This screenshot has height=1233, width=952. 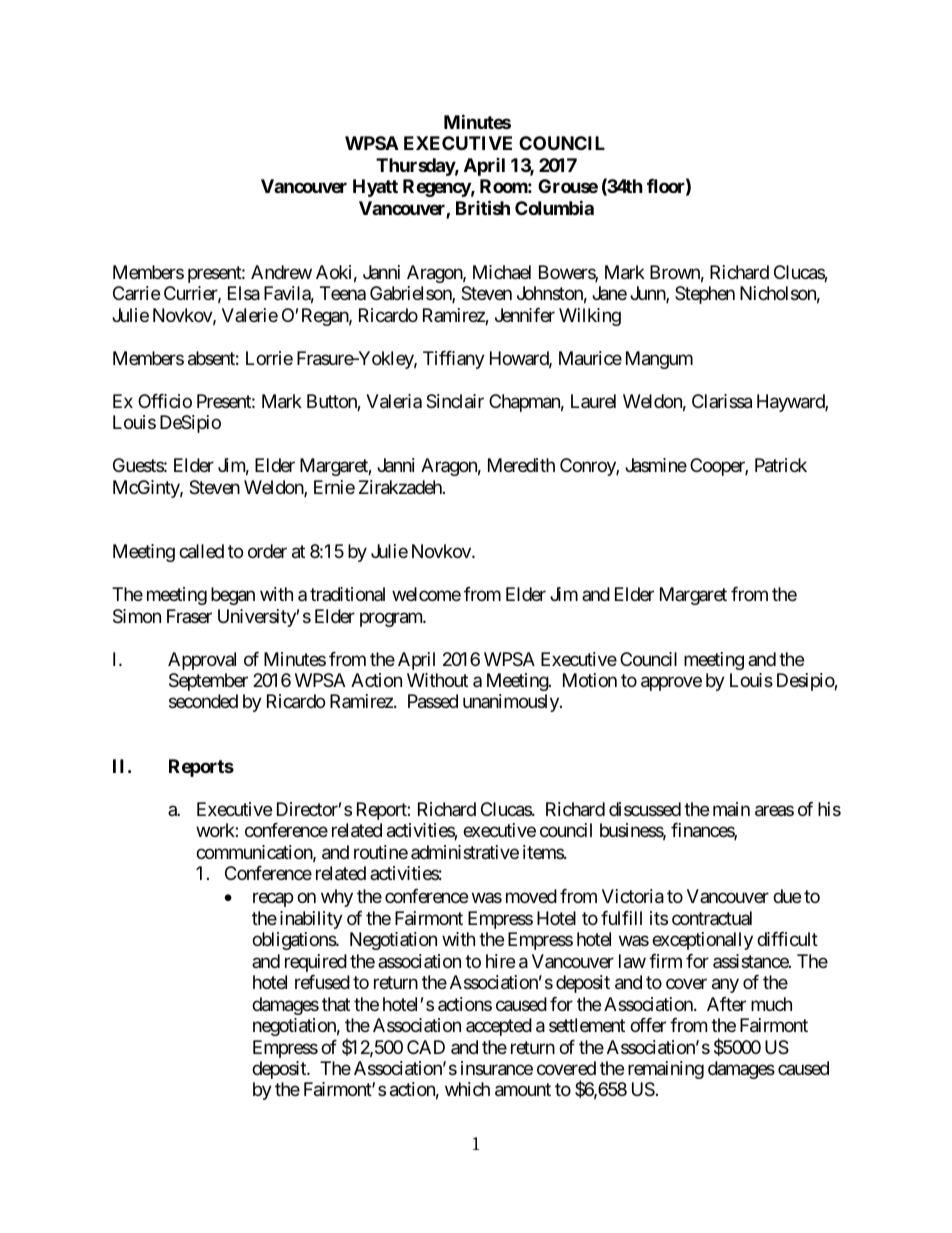 I want to click on which, so click(x=467, y=1089).
